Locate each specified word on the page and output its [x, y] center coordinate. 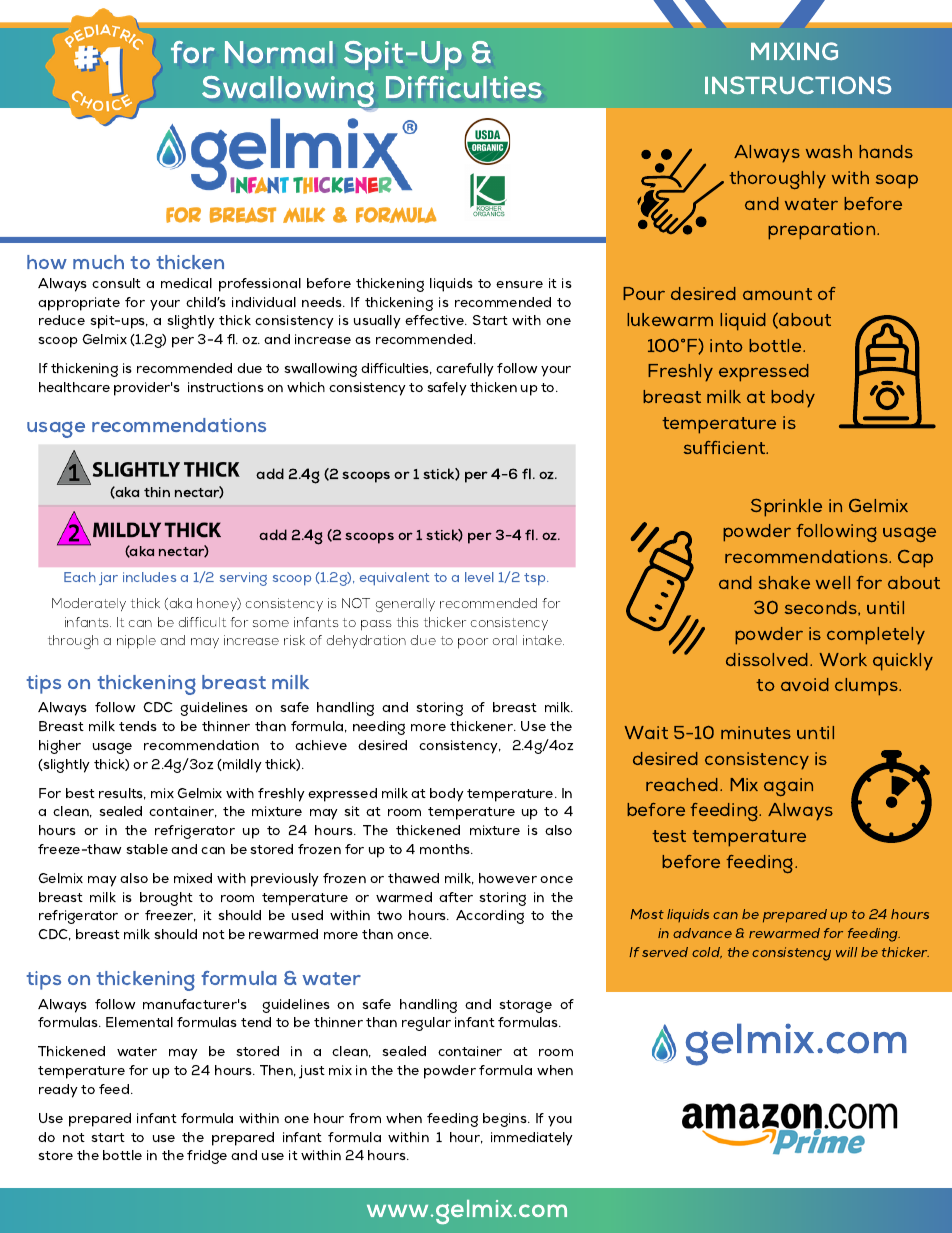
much [98, 262]
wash [829, 151]
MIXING [794, 51]
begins [506, 1120]
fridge [207, 1157]
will [846, 952]
